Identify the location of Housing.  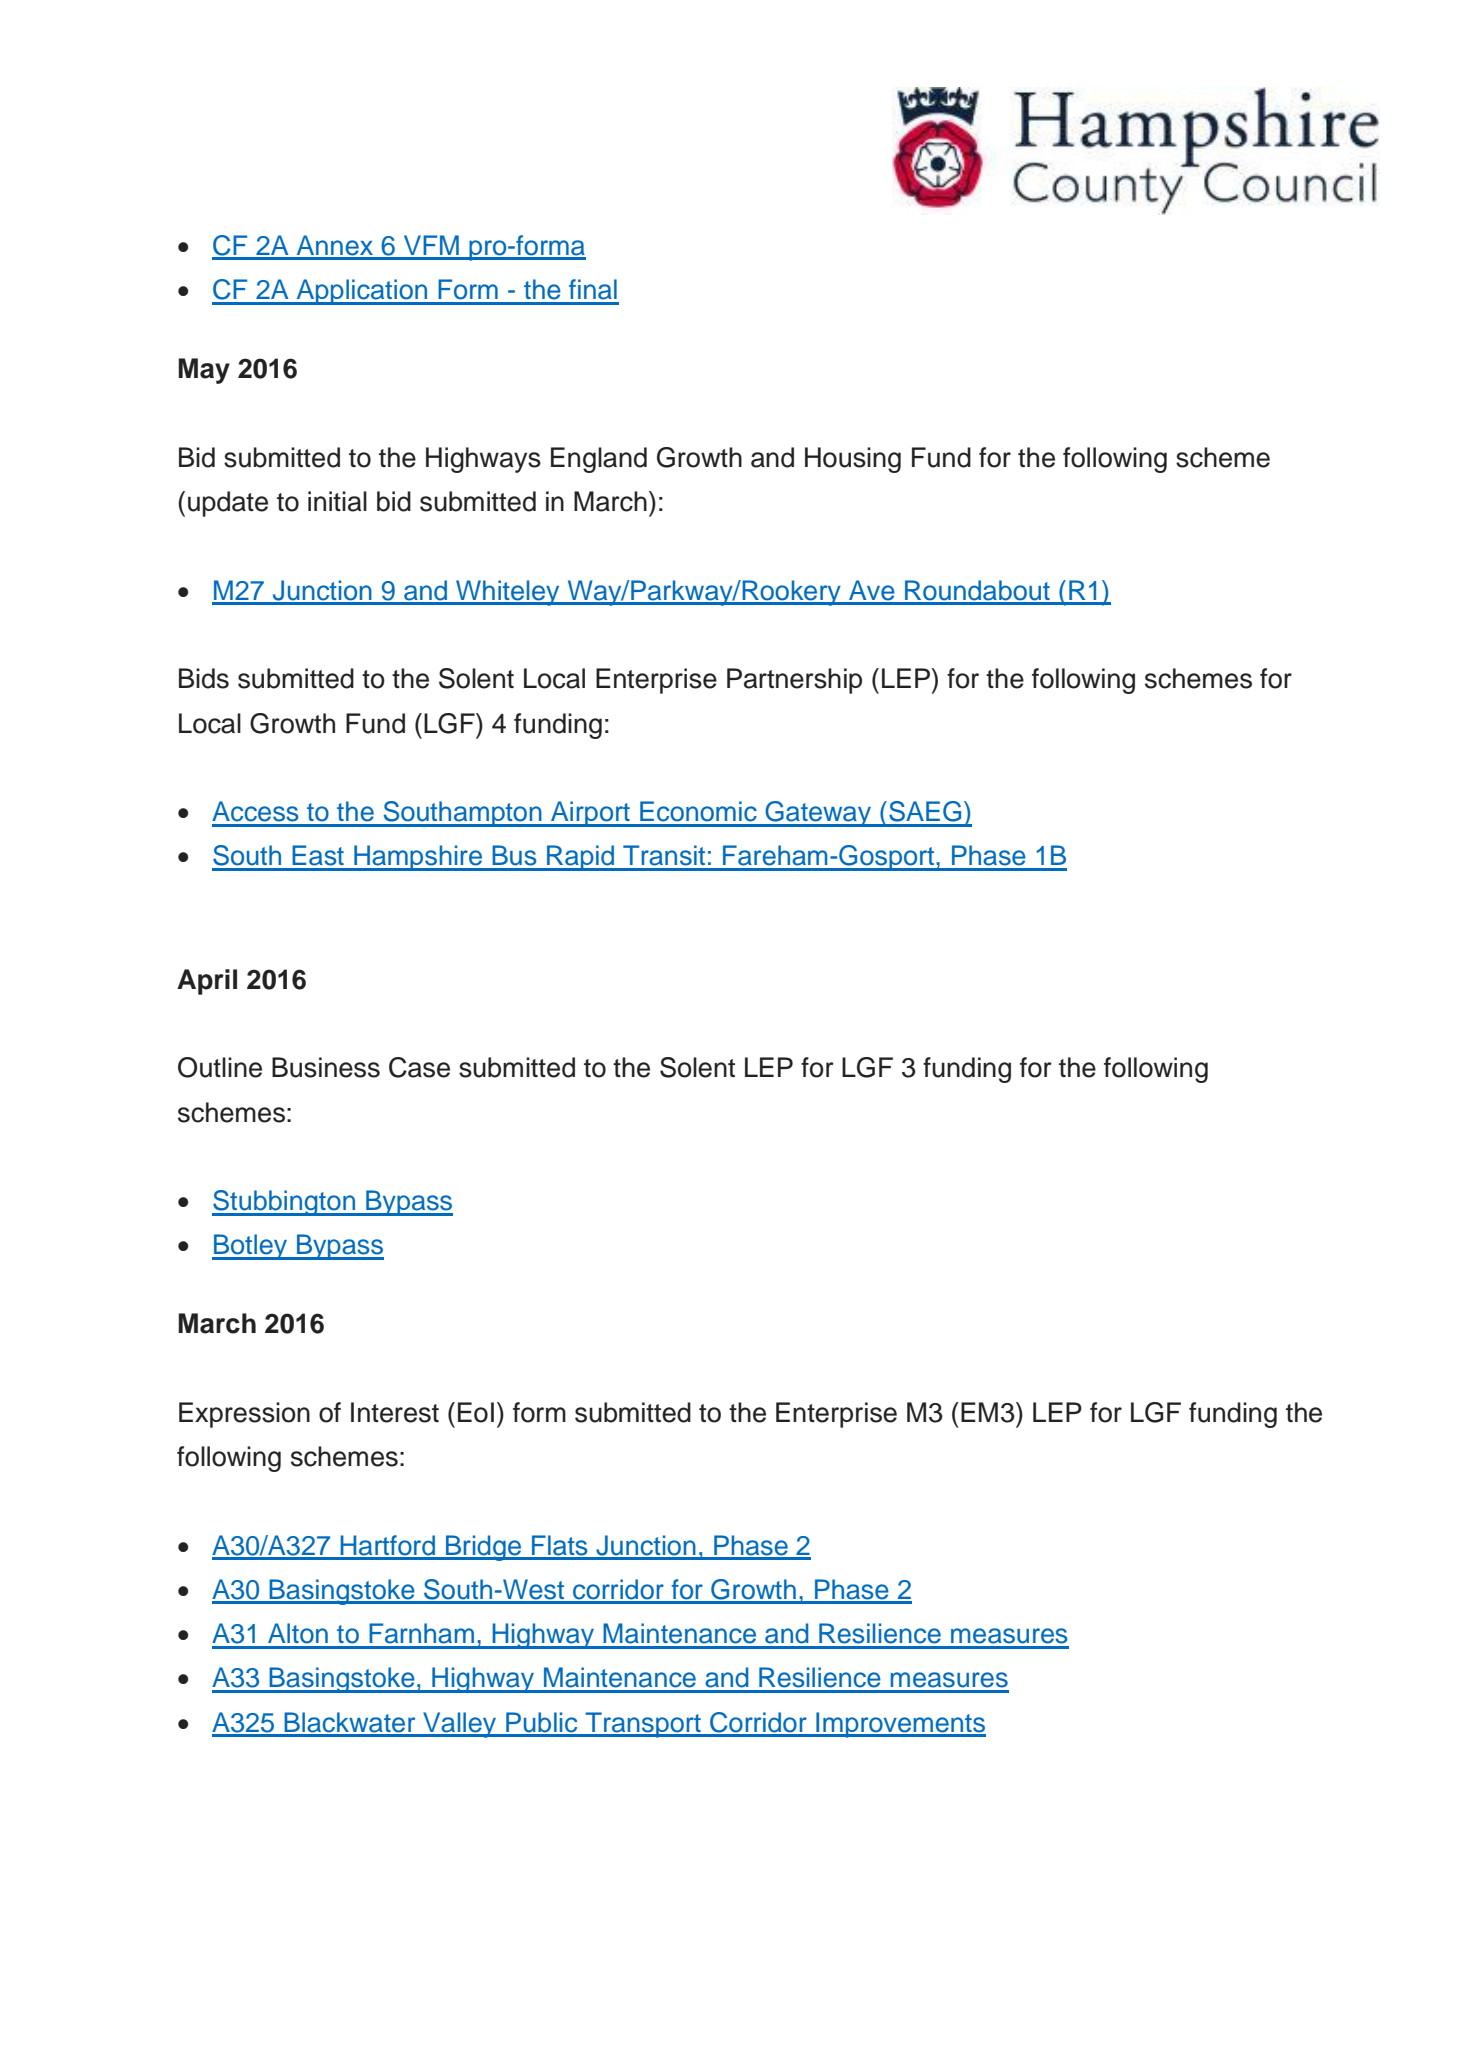
(853, 460).
